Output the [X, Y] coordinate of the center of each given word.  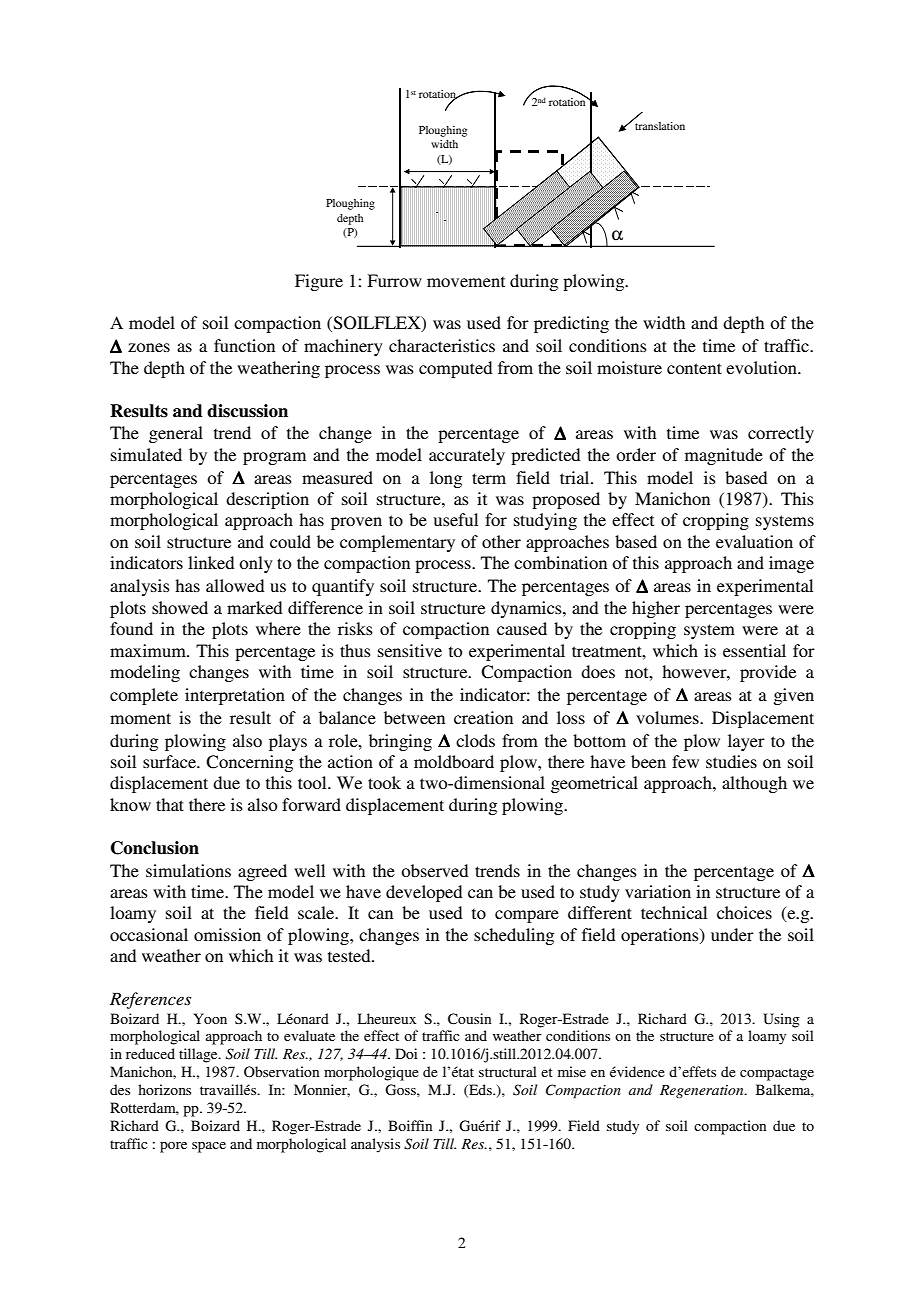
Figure [319, 282]
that [170, 804]
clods [475, 740]
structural [508, 1071]
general [176, 434]
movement [466, 281]
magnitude [724, 456]
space [209, 1147]
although [754, 784]
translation [659, 124]
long [446, 479]
